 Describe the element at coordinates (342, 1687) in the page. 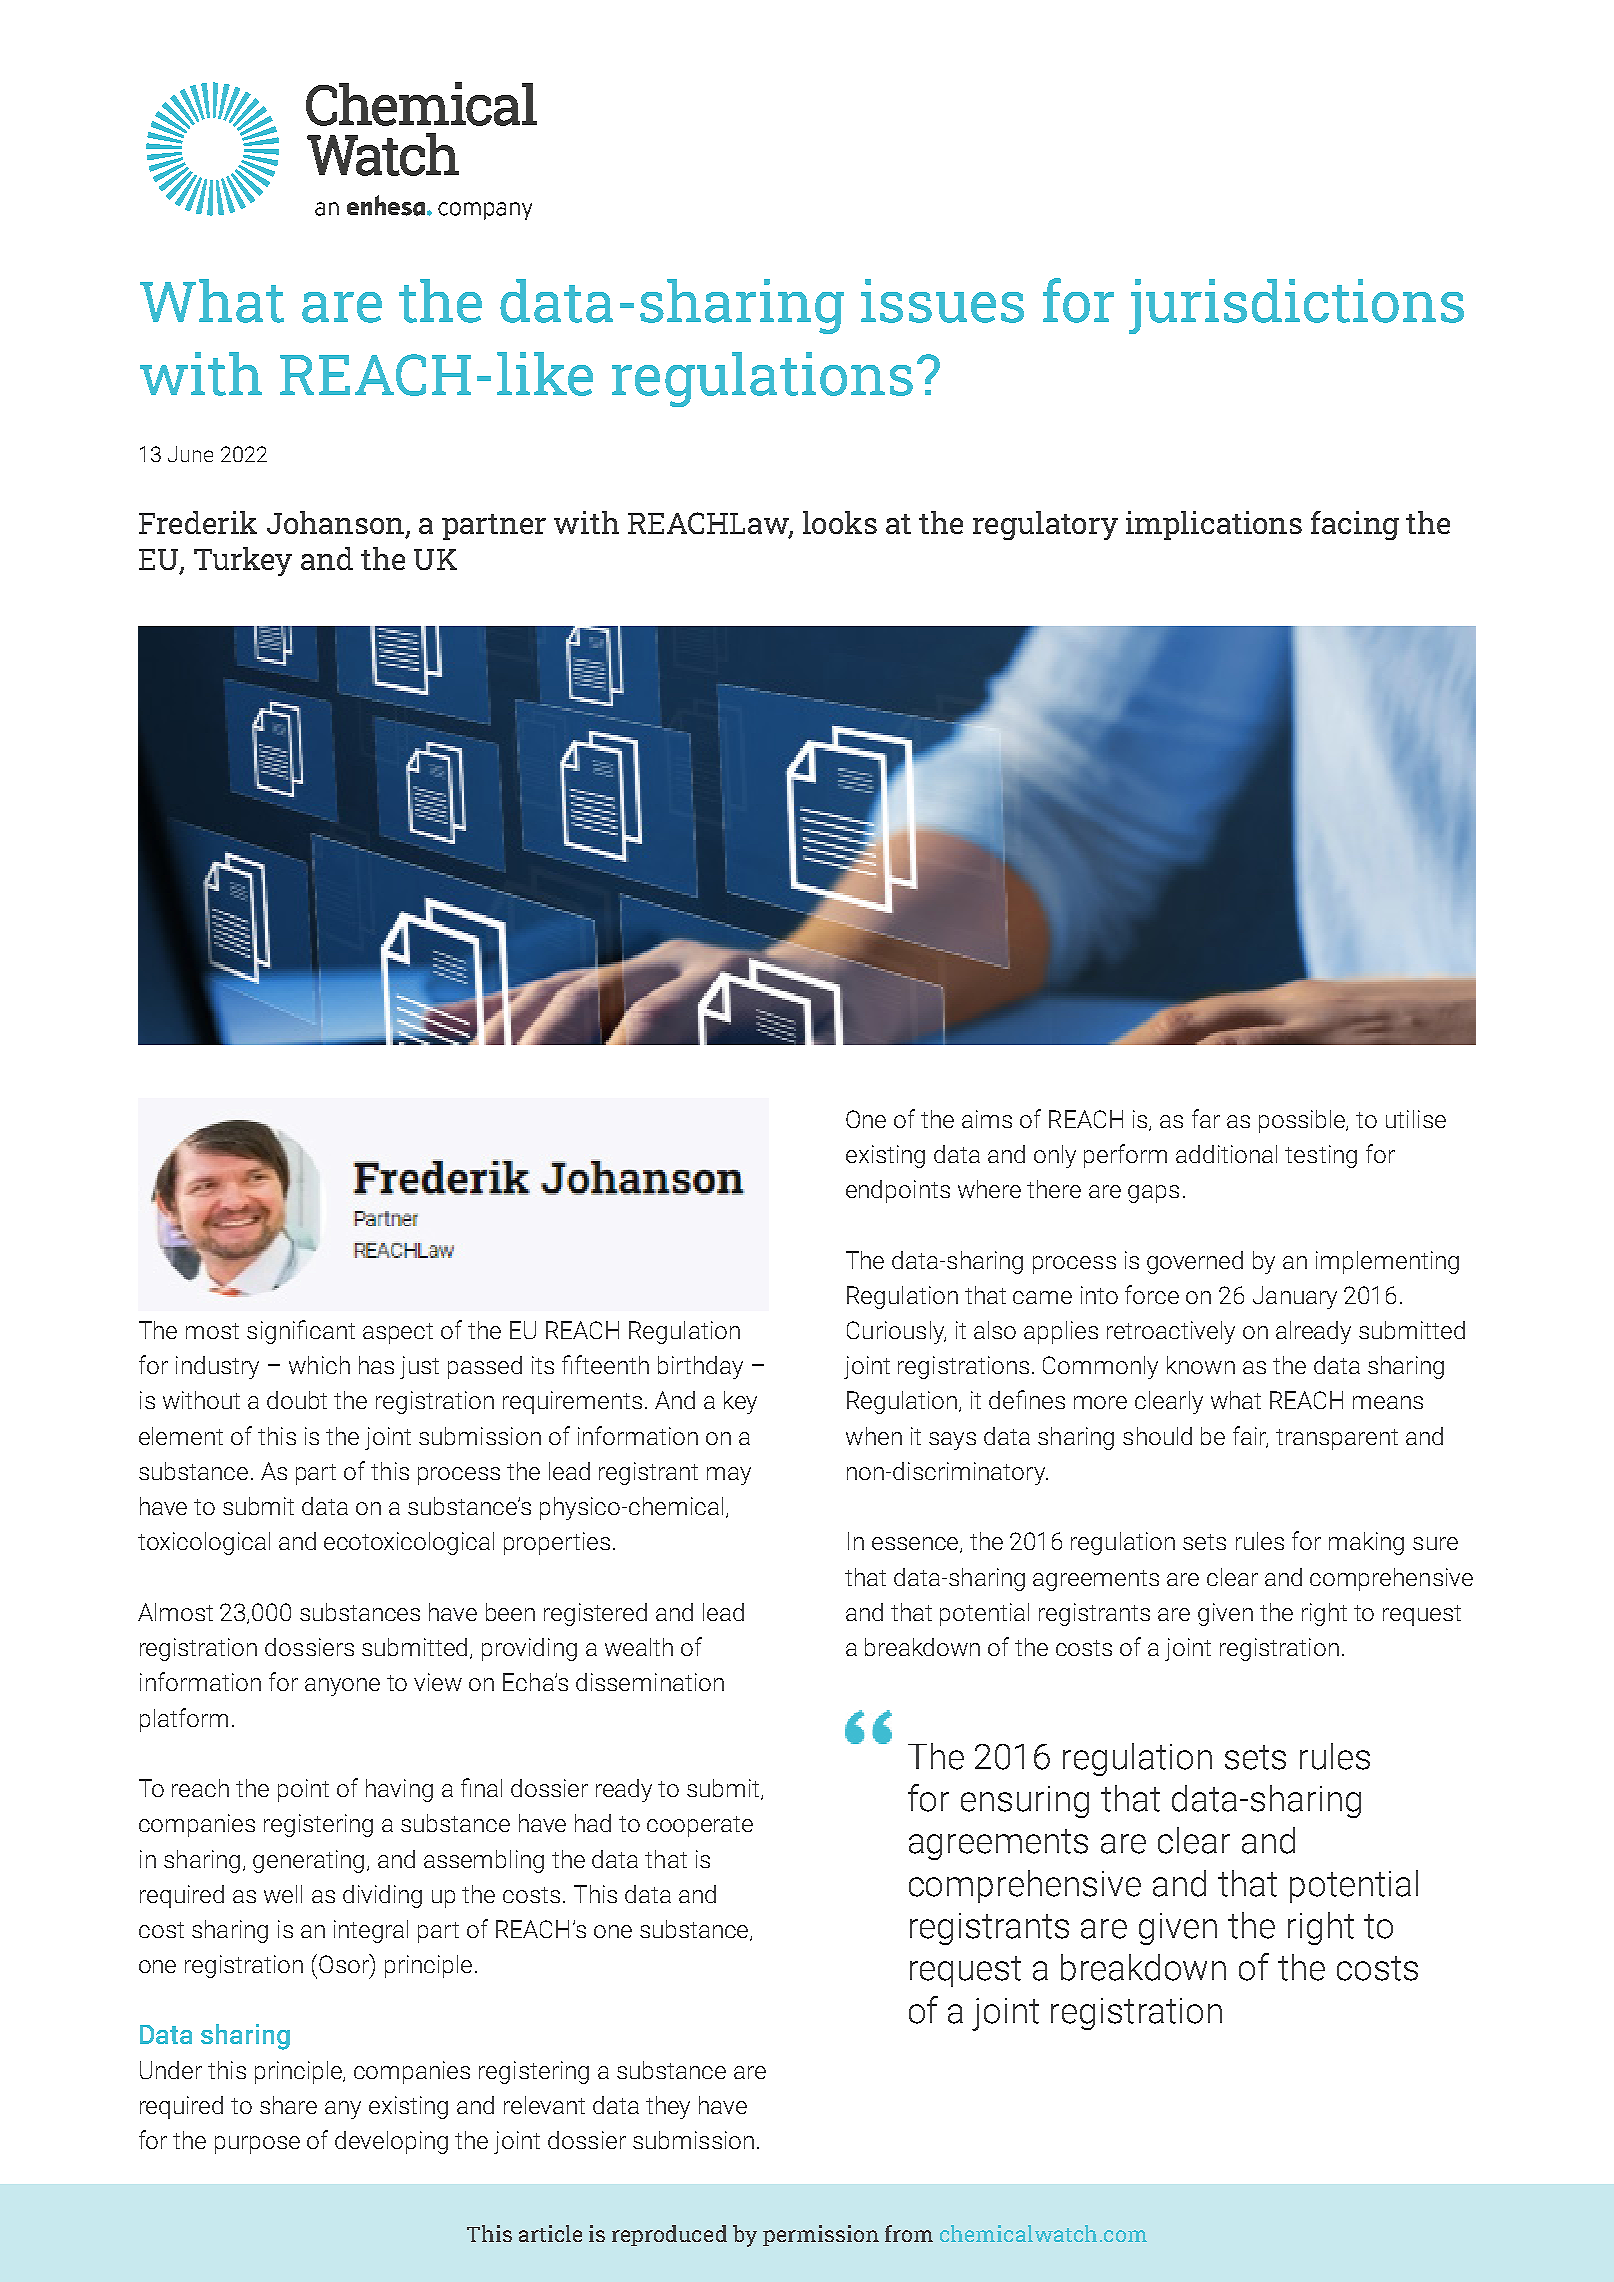

I see `anyone` at that location.
